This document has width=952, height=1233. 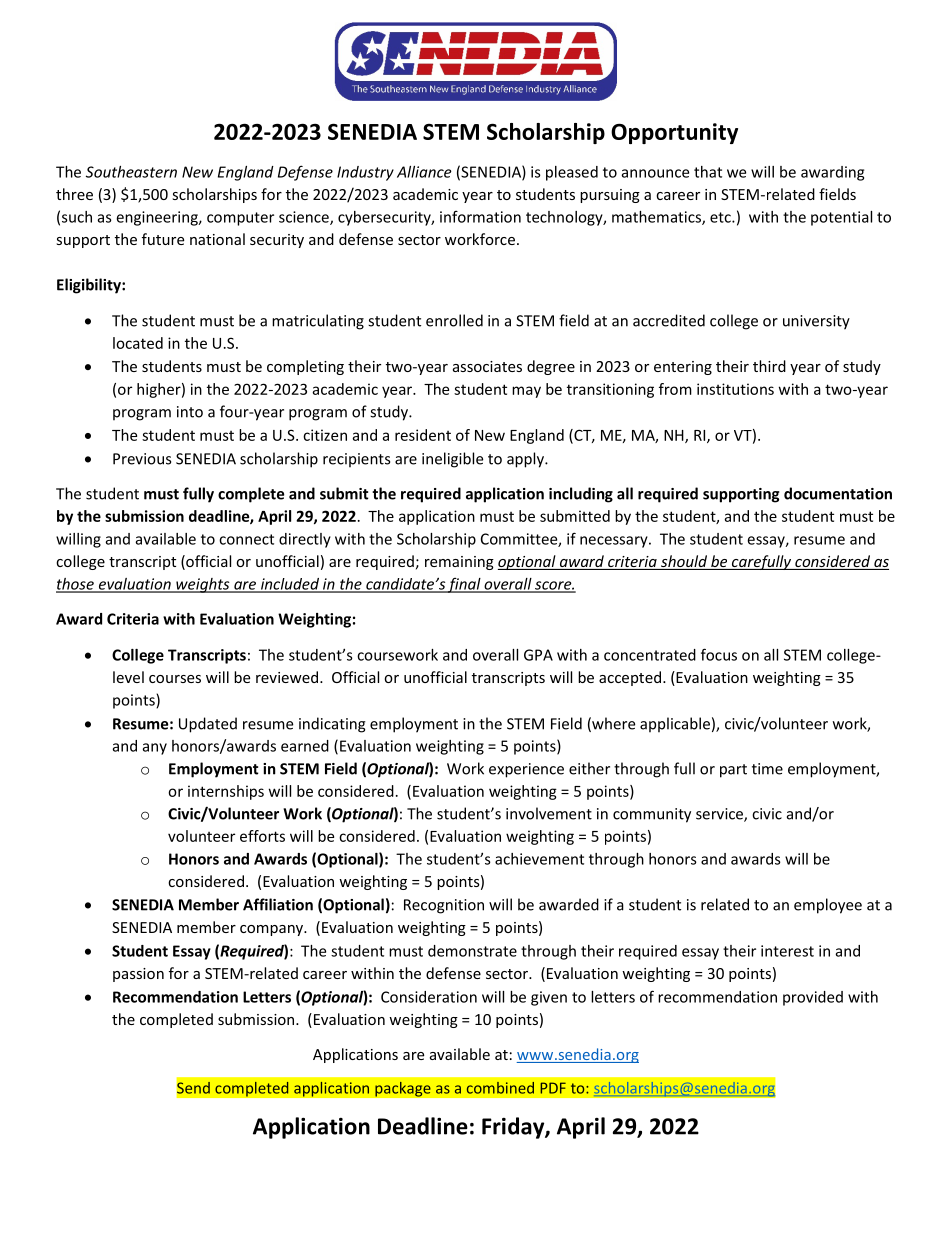 What do you see at coordinates (464, 585) in the document?
I see `final` at bounding box center [464, 585].
